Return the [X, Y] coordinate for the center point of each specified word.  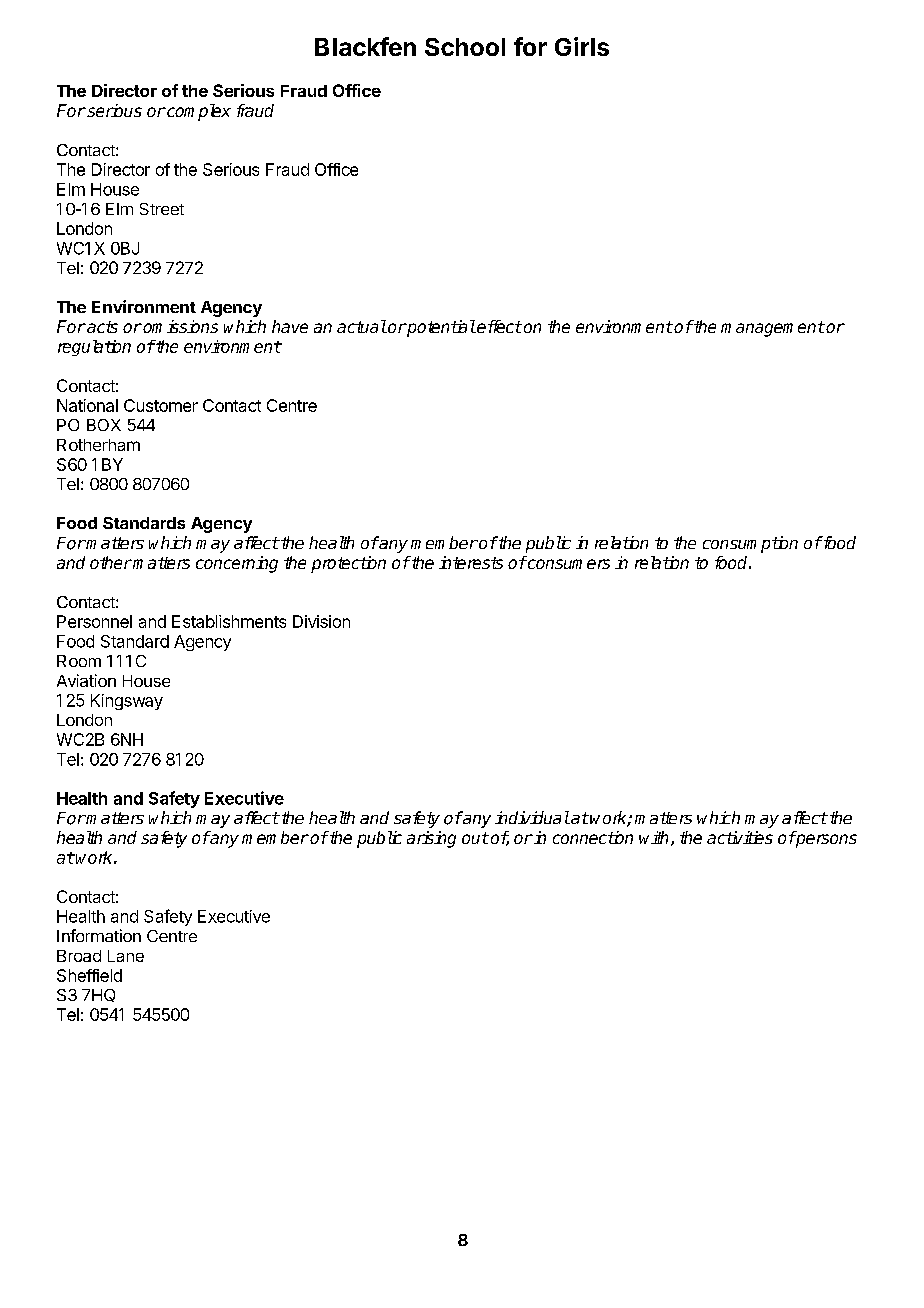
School [465, 47]
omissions [179, 326]
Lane [126, 956]
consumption [750, 544]
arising [431, 839]
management [773, 329]
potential [440, 328]
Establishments [229, 621]
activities [740, 837]
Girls [582, 46]
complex [198, 112]
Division [321, 621]
